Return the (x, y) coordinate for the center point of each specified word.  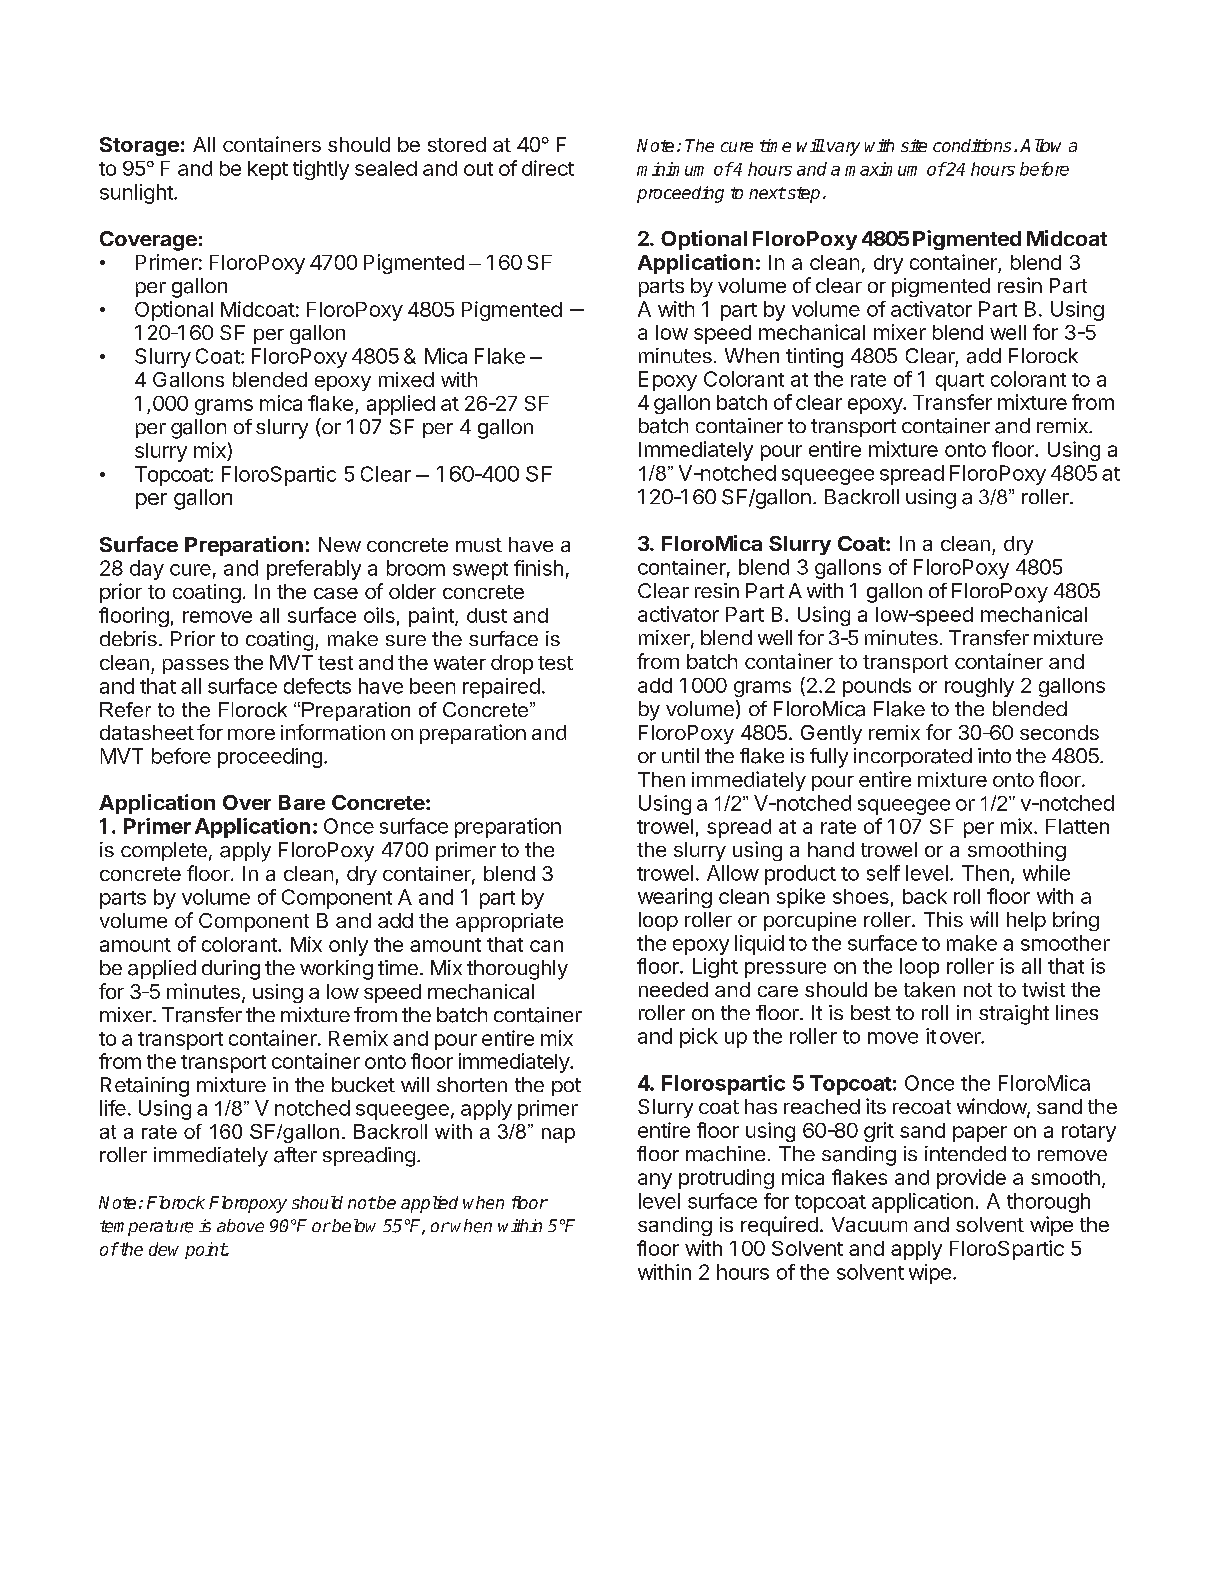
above (240, 1225)
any (655, 1181)
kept (268, 170)
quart (960, 382)
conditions (972, 145)
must (479, 545)
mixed (406, 379)
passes (196, 666)
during (231, 970)
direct (548, 168)
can (546, 946)
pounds (877, 687)
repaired (501, 688)
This (943, 919)
